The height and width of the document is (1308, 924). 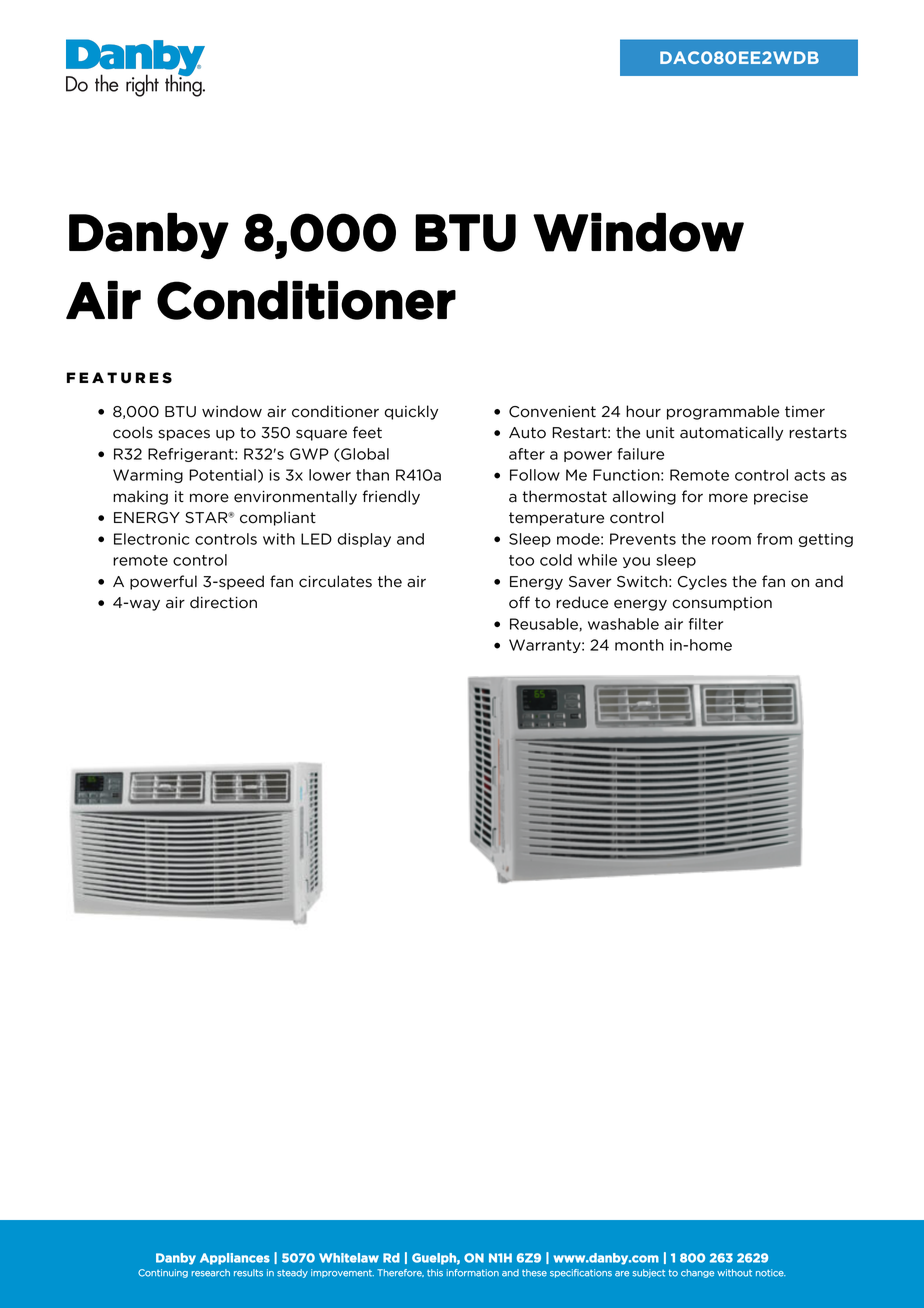 What do you see at coordinates (223, 602) in the document?
I see `direction` at bounding box center [223, 602].
